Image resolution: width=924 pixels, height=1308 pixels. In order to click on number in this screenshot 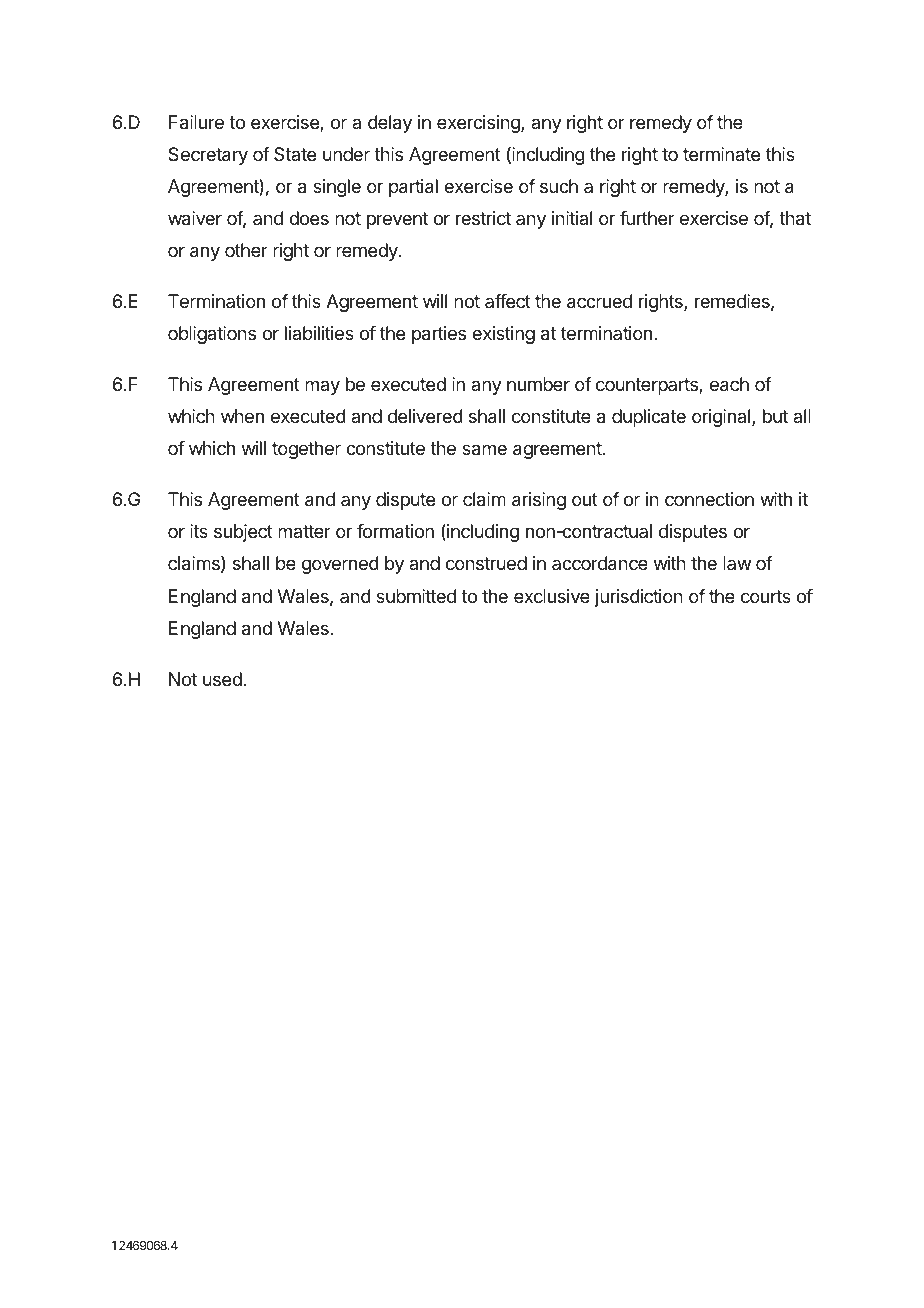, I will do `click(538, 384)`.
